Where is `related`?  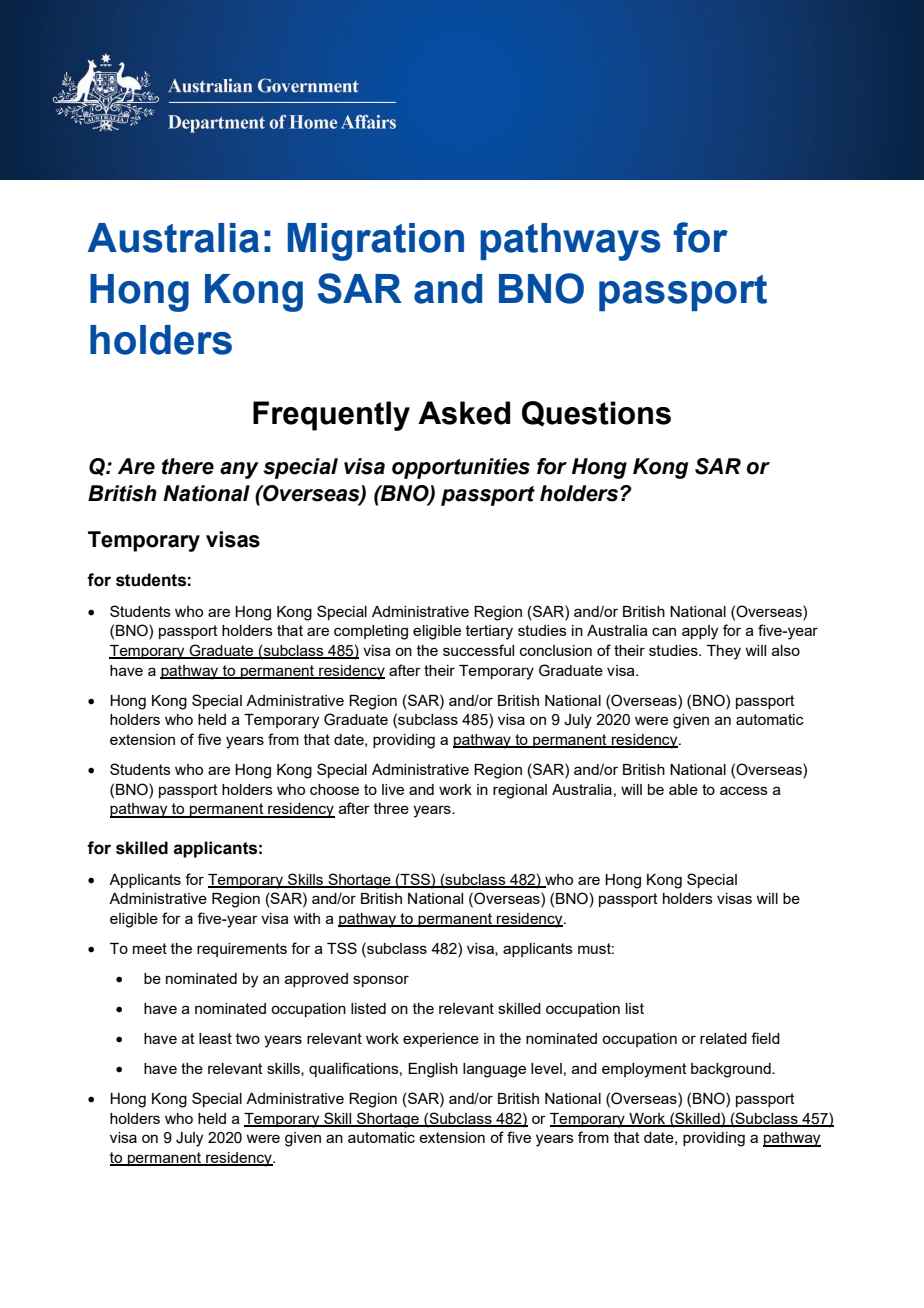
related is located at coordinates (723, 1038).
